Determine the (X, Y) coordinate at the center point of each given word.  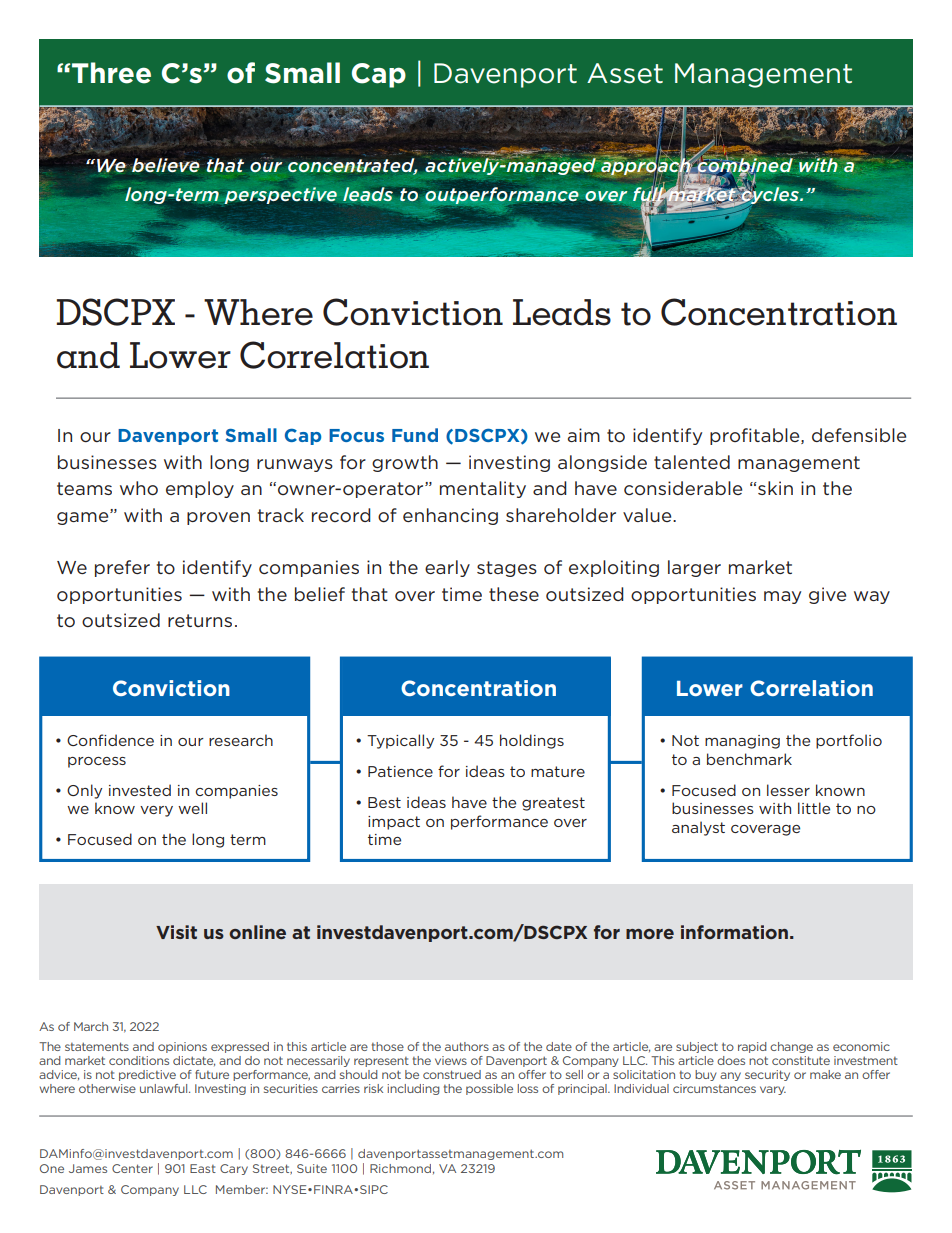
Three (110, 73)
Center (132, 1168)
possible (489, 1089)
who (139, 488)
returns (200, 620)
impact (394, 823)
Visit (176, 932)
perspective (280, 195)
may (782, 597)
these (514, 594)
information (734, 932)
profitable (756, 436)
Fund (415, 435)
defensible (859, 435)
